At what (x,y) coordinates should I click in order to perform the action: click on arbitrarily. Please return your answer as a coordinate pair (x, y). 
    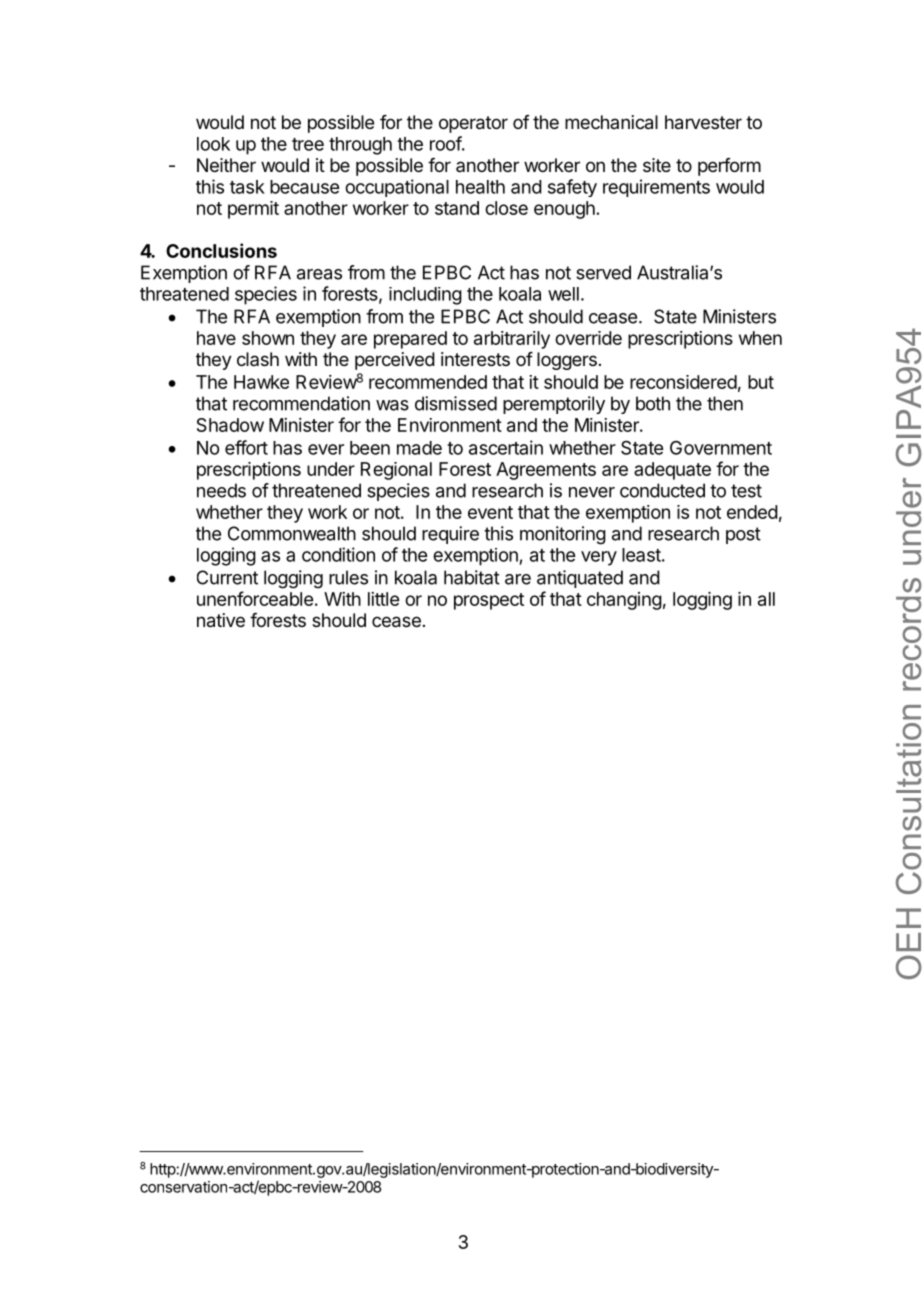
    Looking at the image, I should click on (512, 340).
